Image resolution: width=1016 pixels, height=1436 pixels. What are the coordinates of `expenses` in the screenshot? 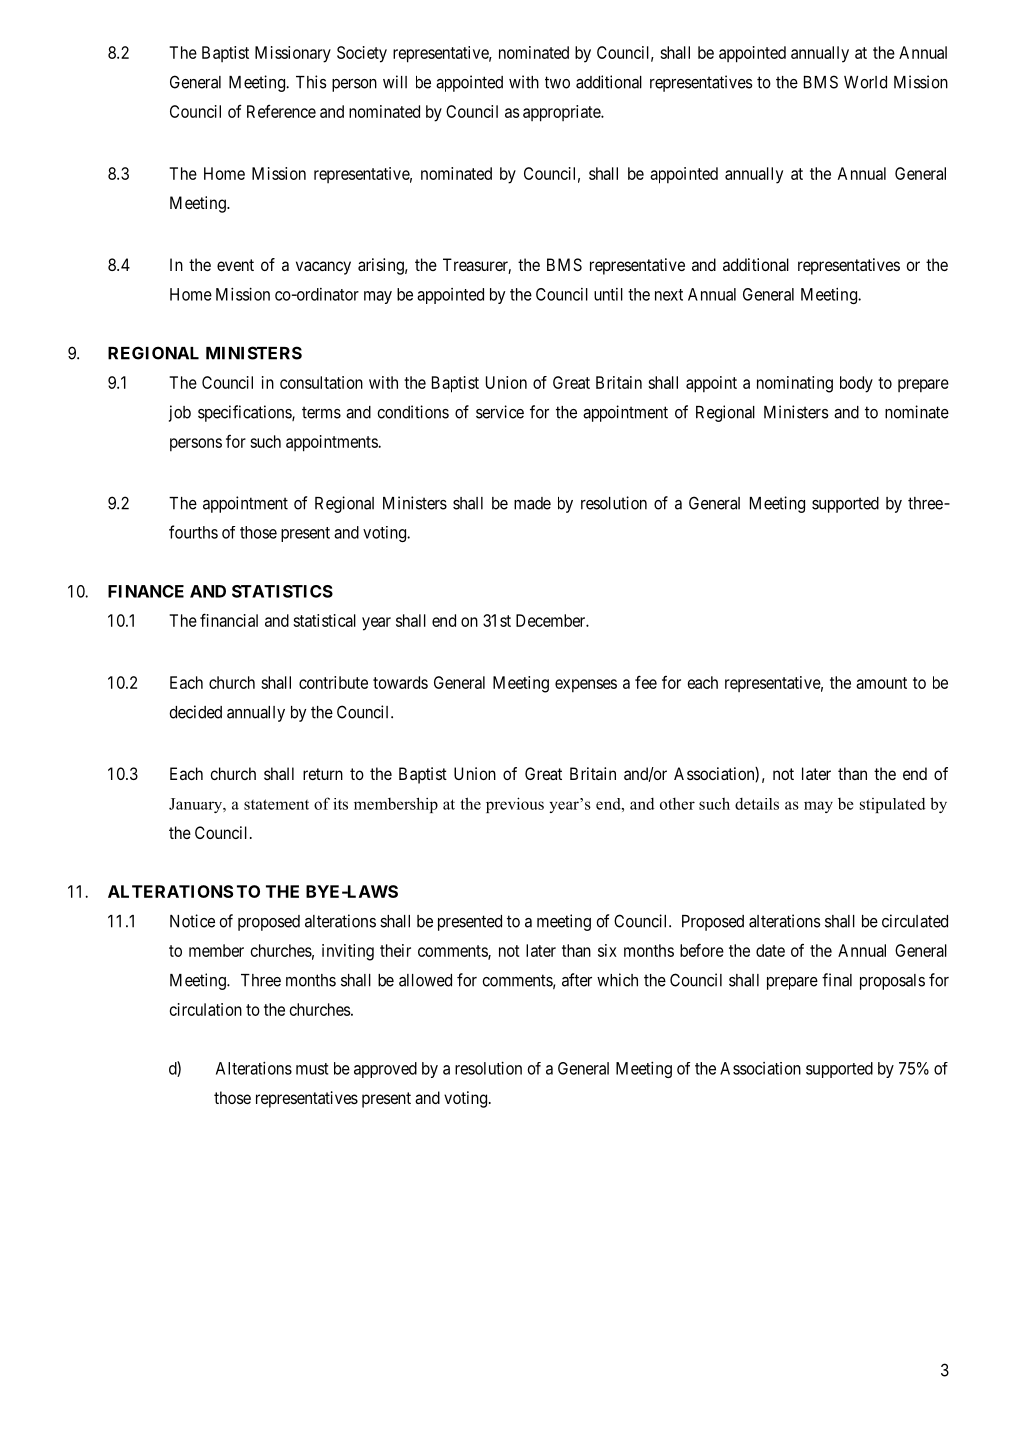 It's located at (586, 686).
